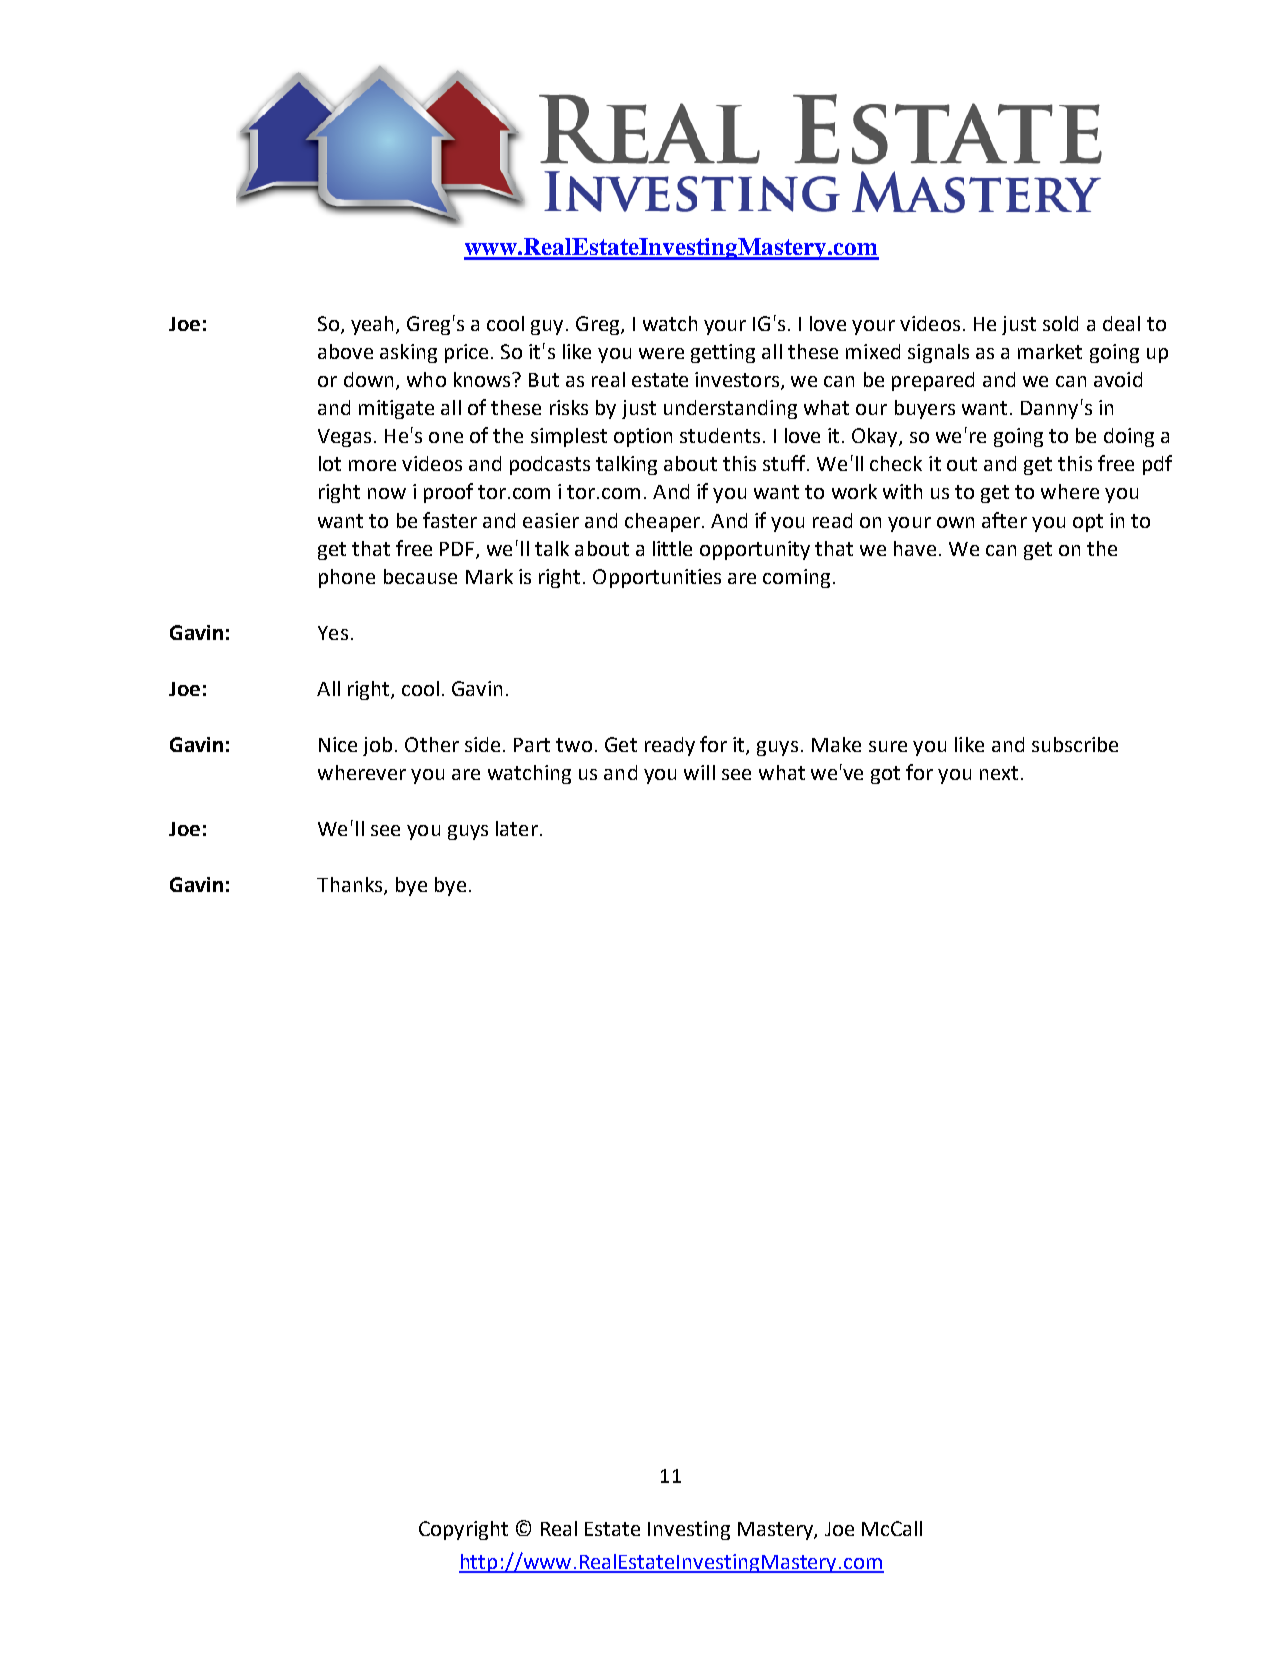  What do you see at coordinates (333, 633) in the document?
I see `Yes` at bounding box center [333, 633].
